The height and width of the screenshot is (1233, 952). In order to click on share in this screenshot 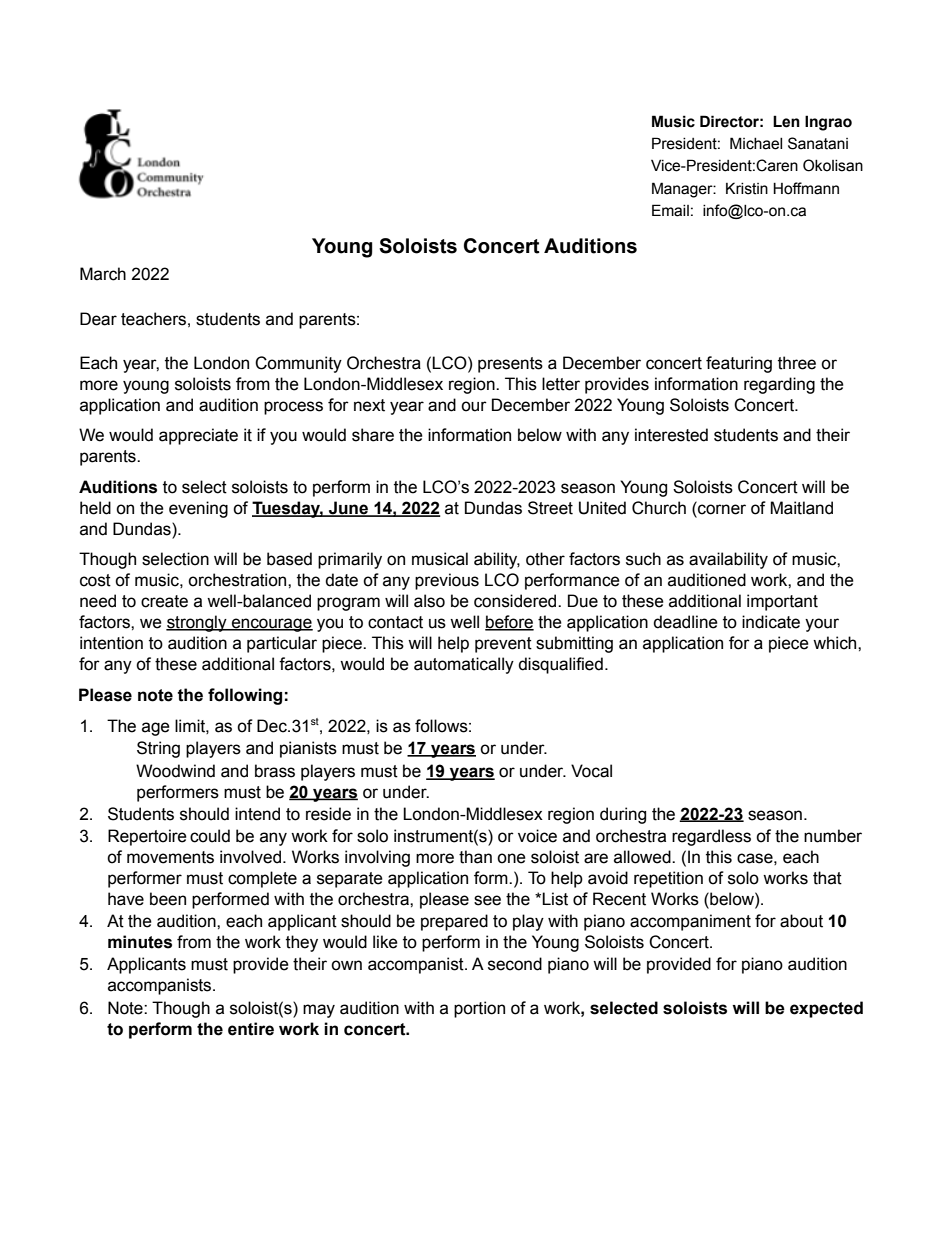, I will do `click(373, 435)`.
